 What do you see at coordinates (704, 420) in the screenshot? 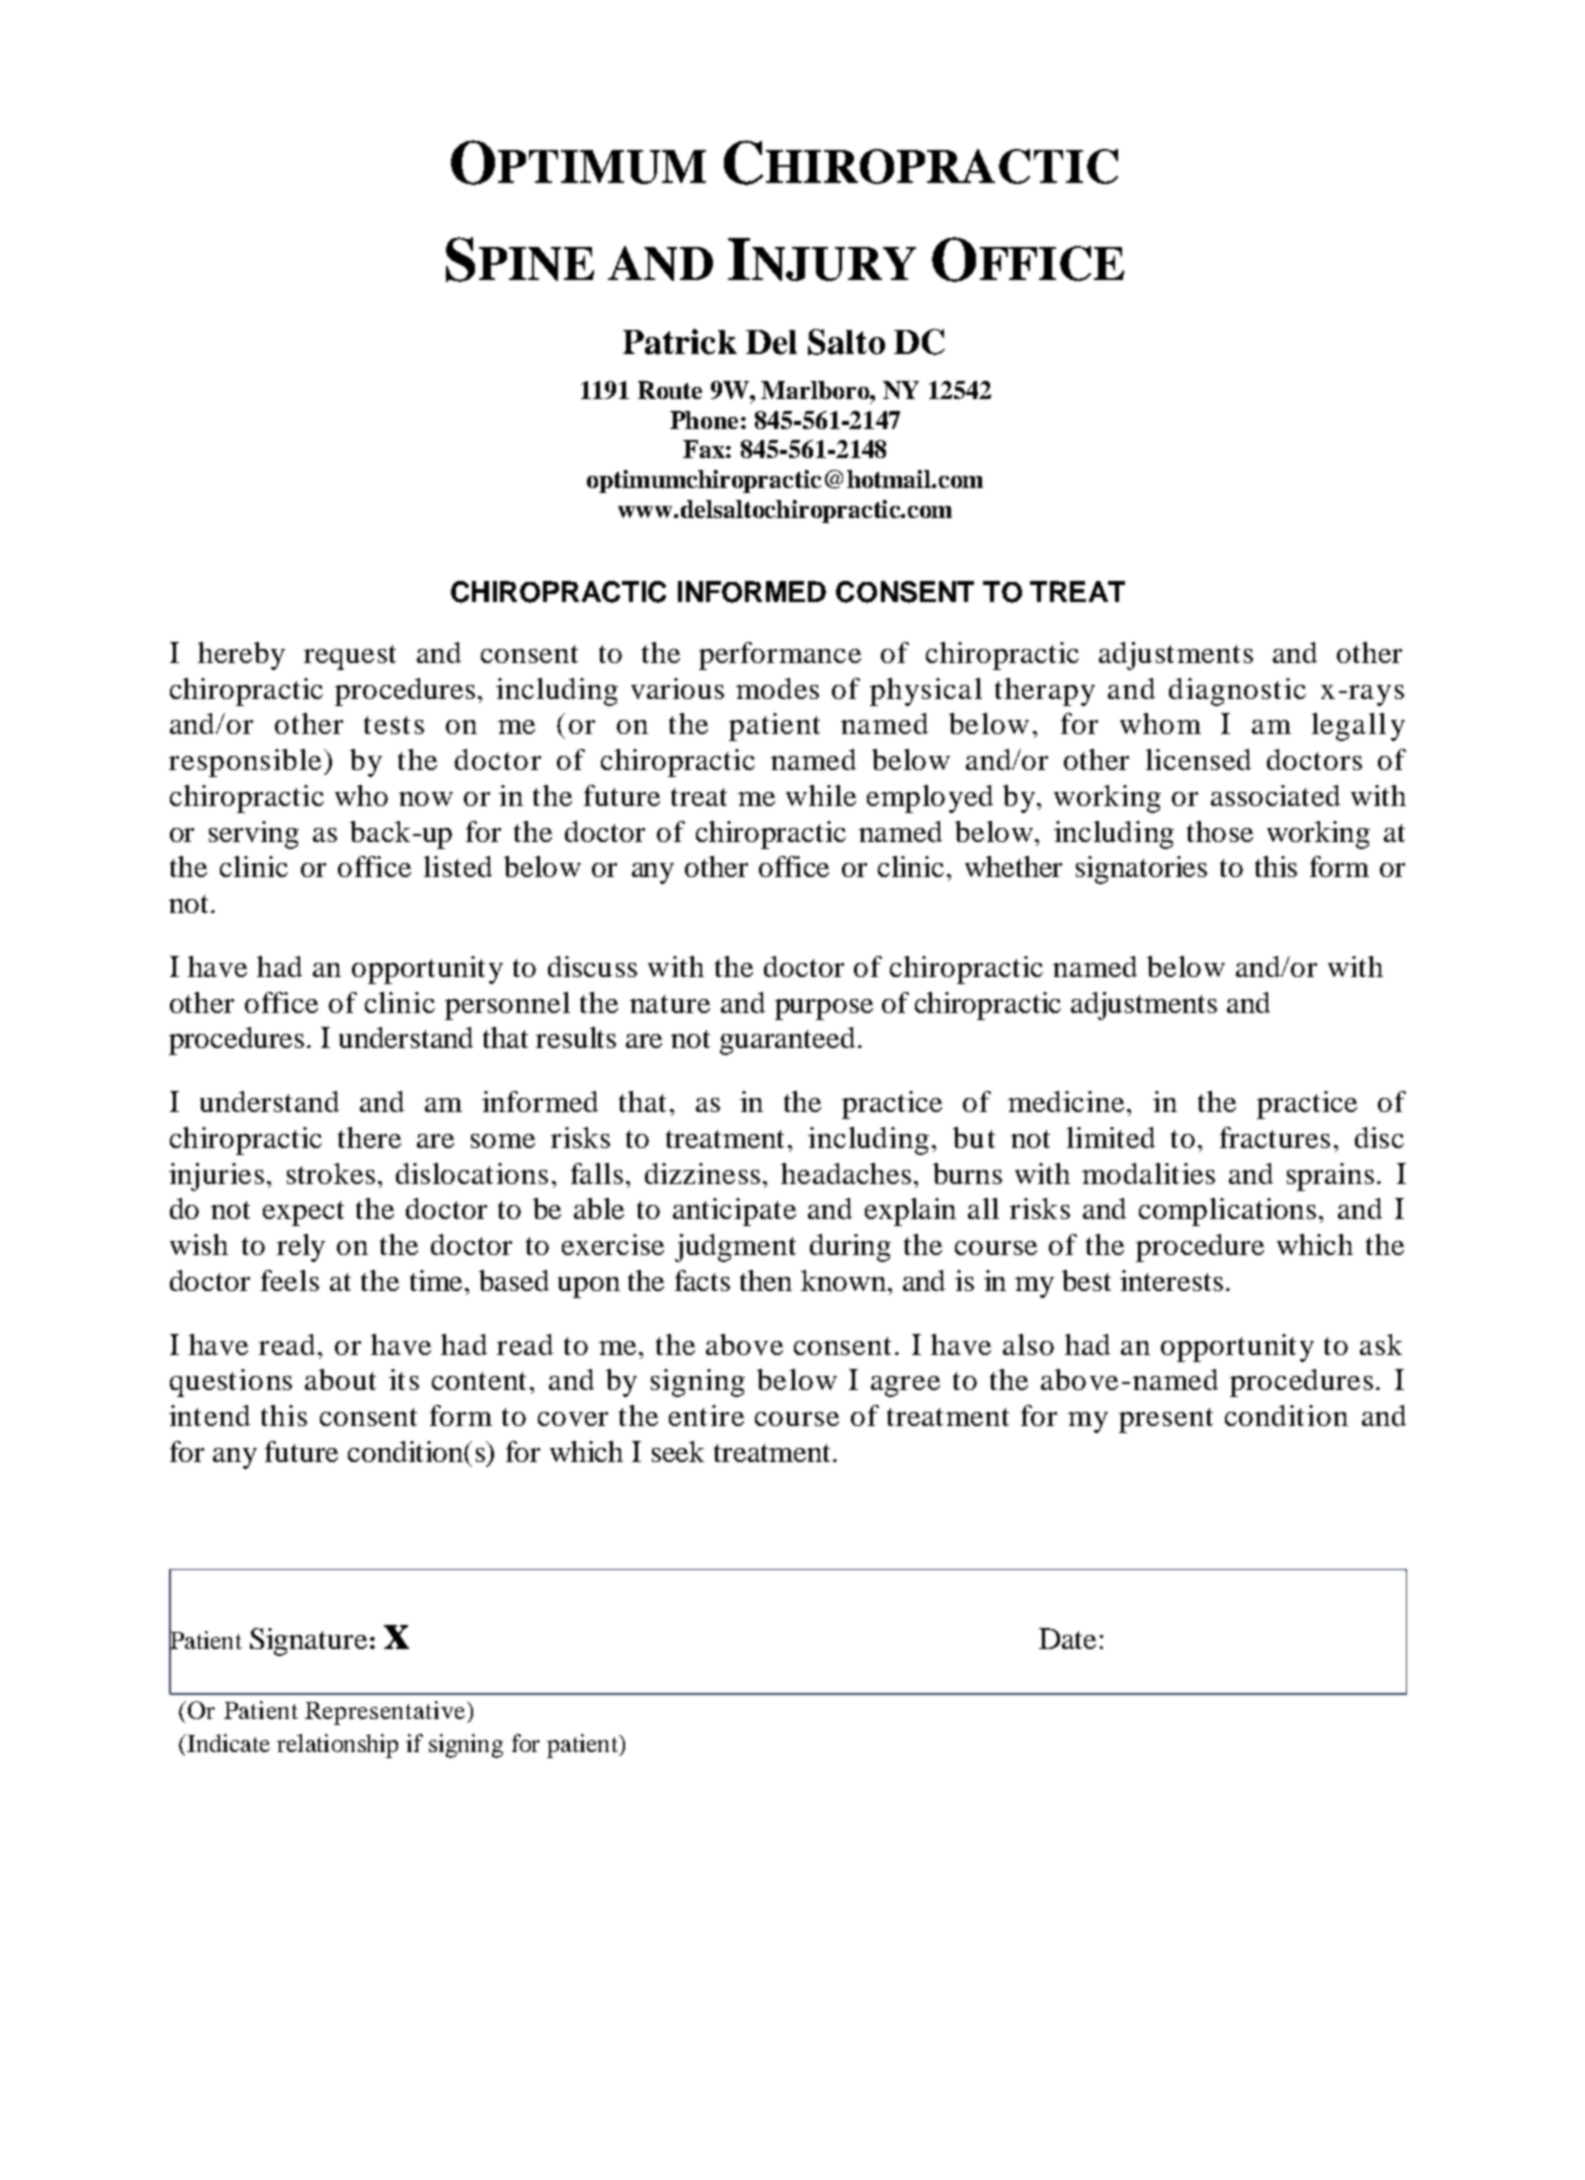
I see `Phone` at bounding box center [704, 420].
